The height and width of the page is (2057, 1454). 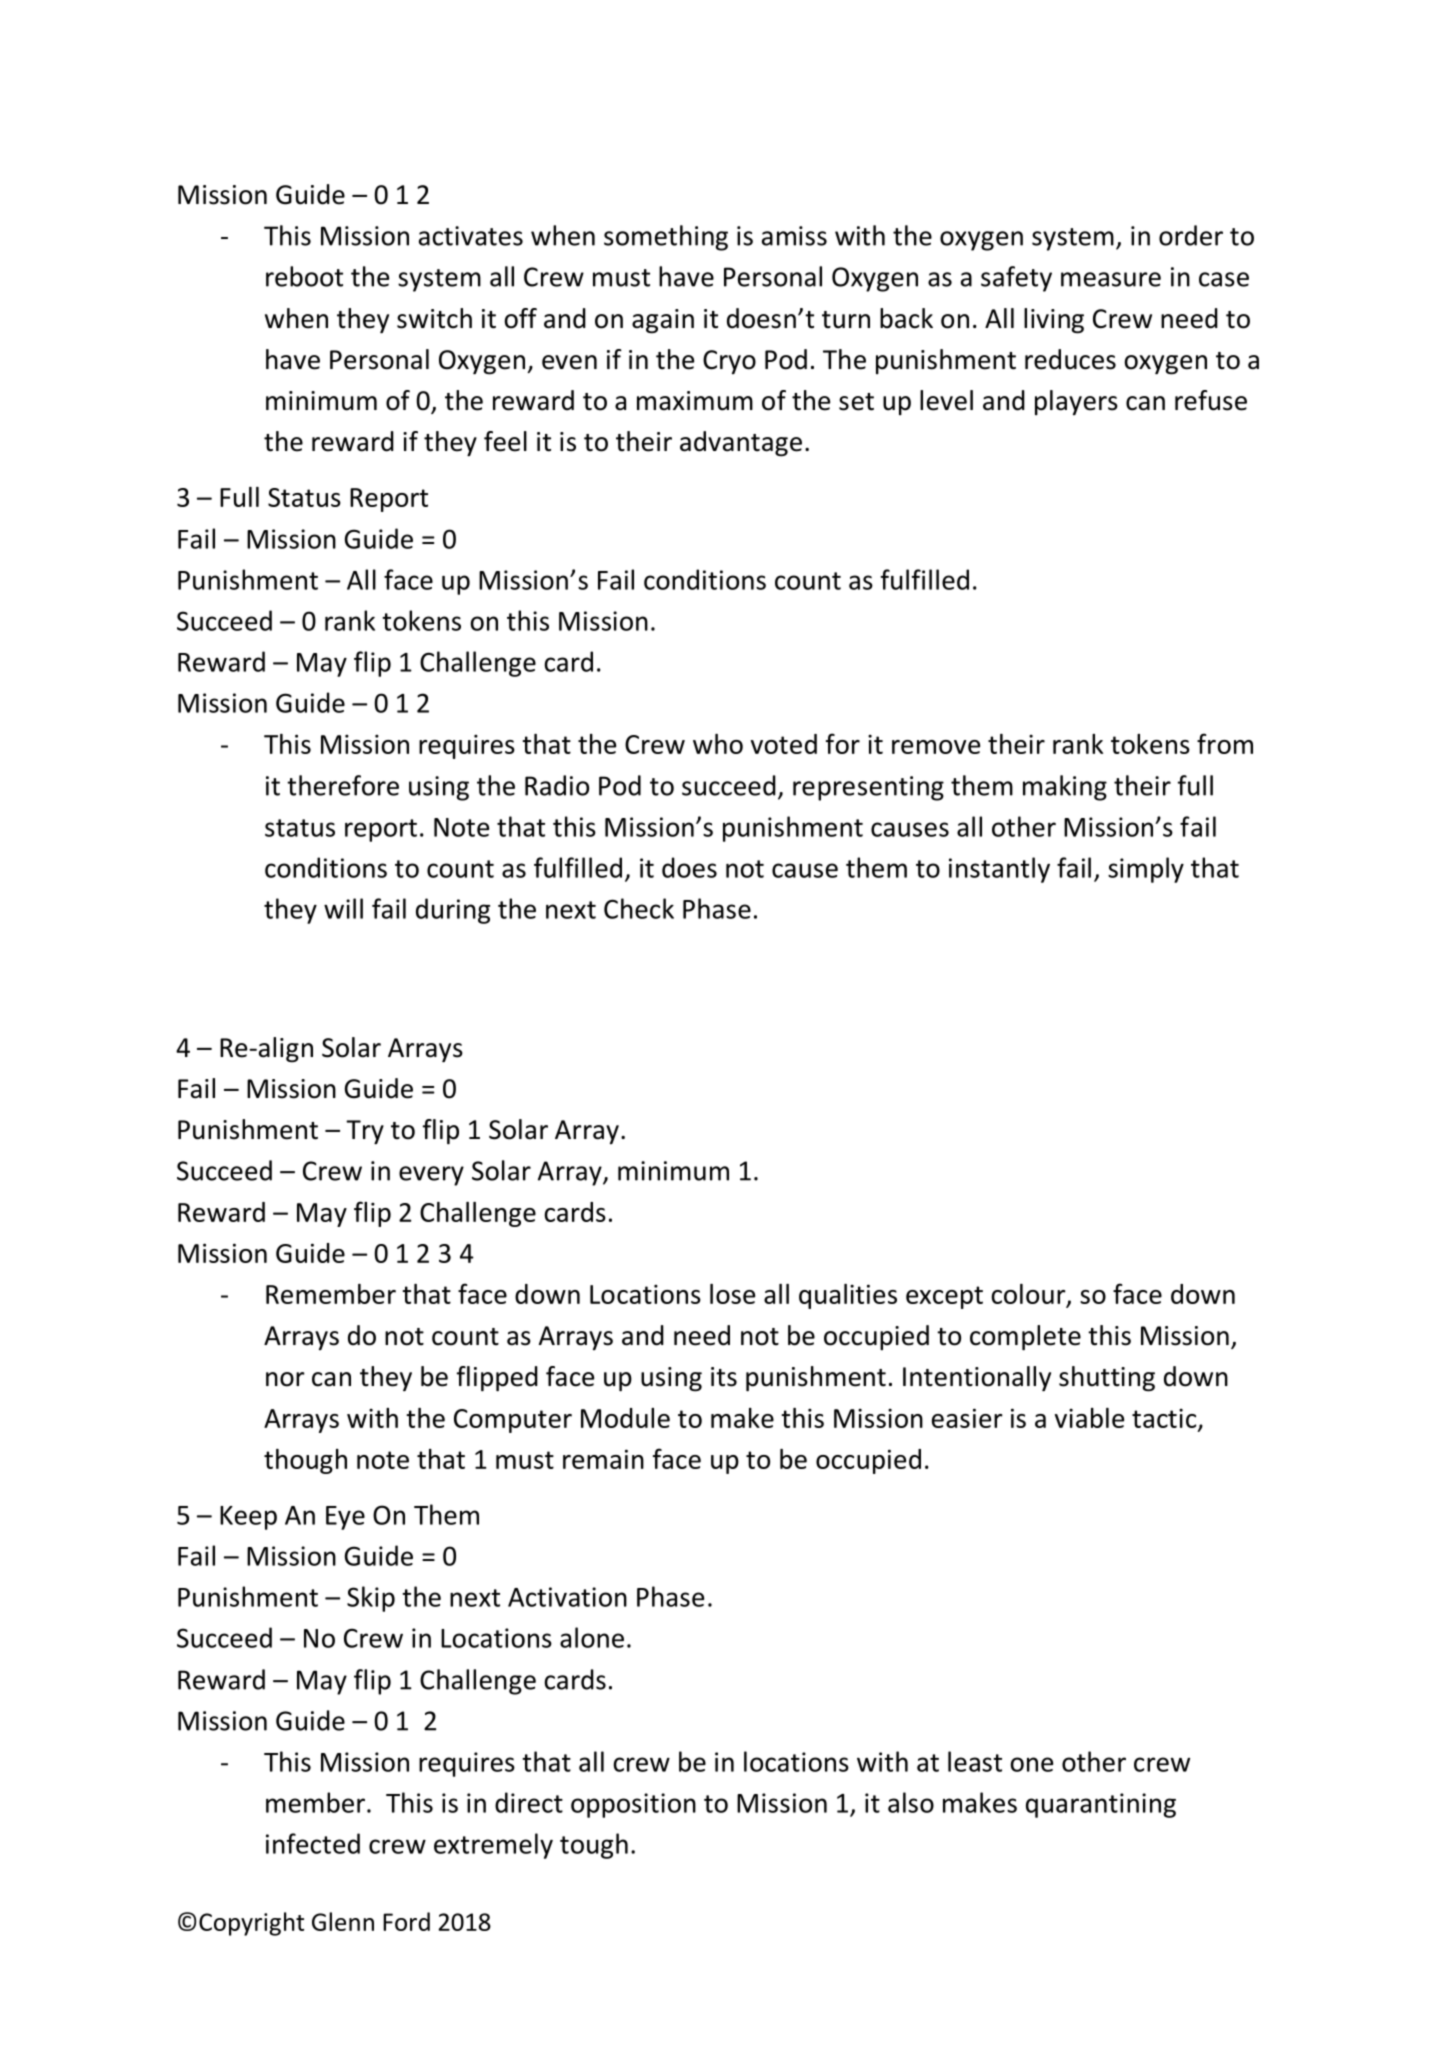 I want to click on shutting, so click(x=1107, y=1379).
